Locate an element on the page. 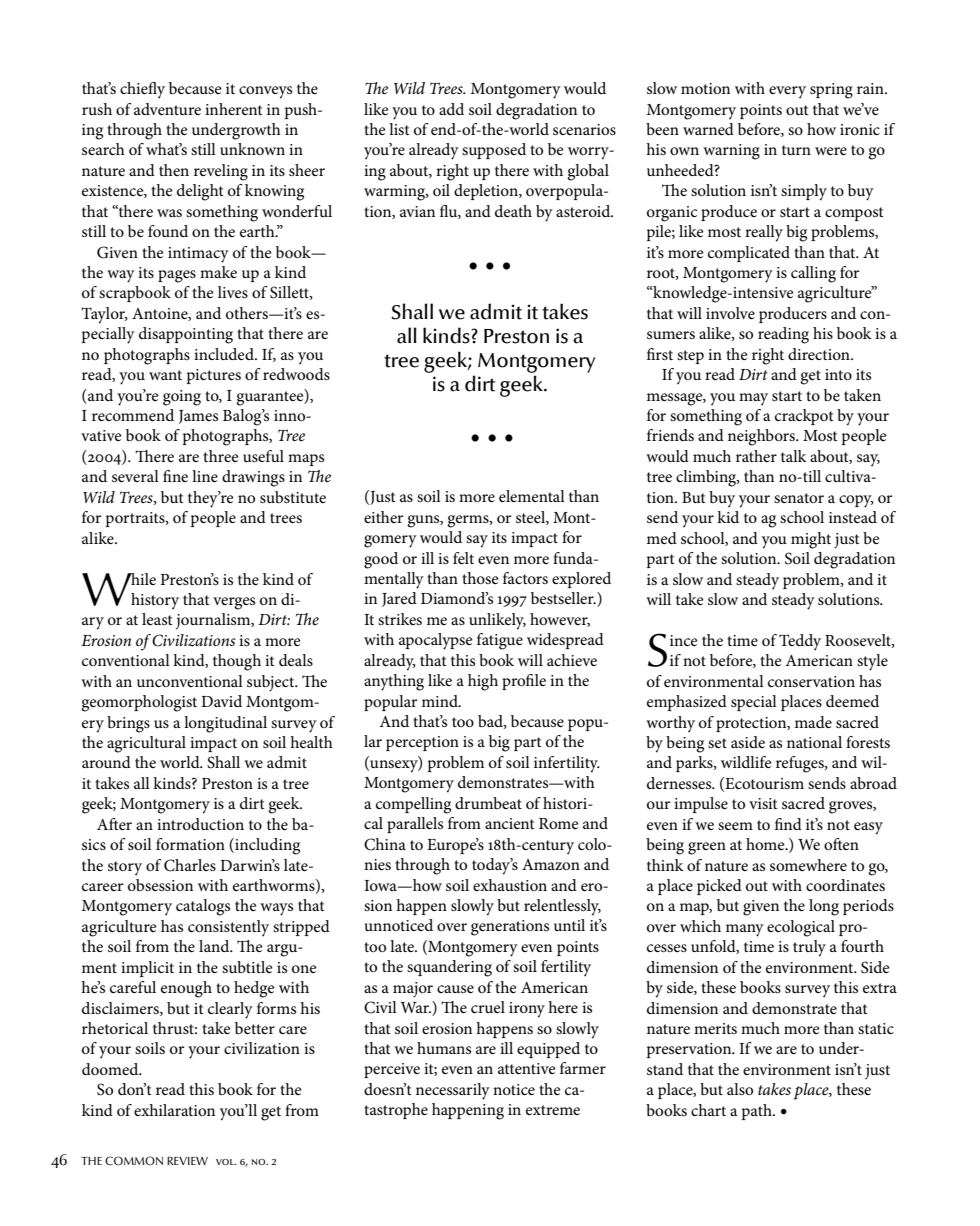  least is located at coordinates (157, 619).
